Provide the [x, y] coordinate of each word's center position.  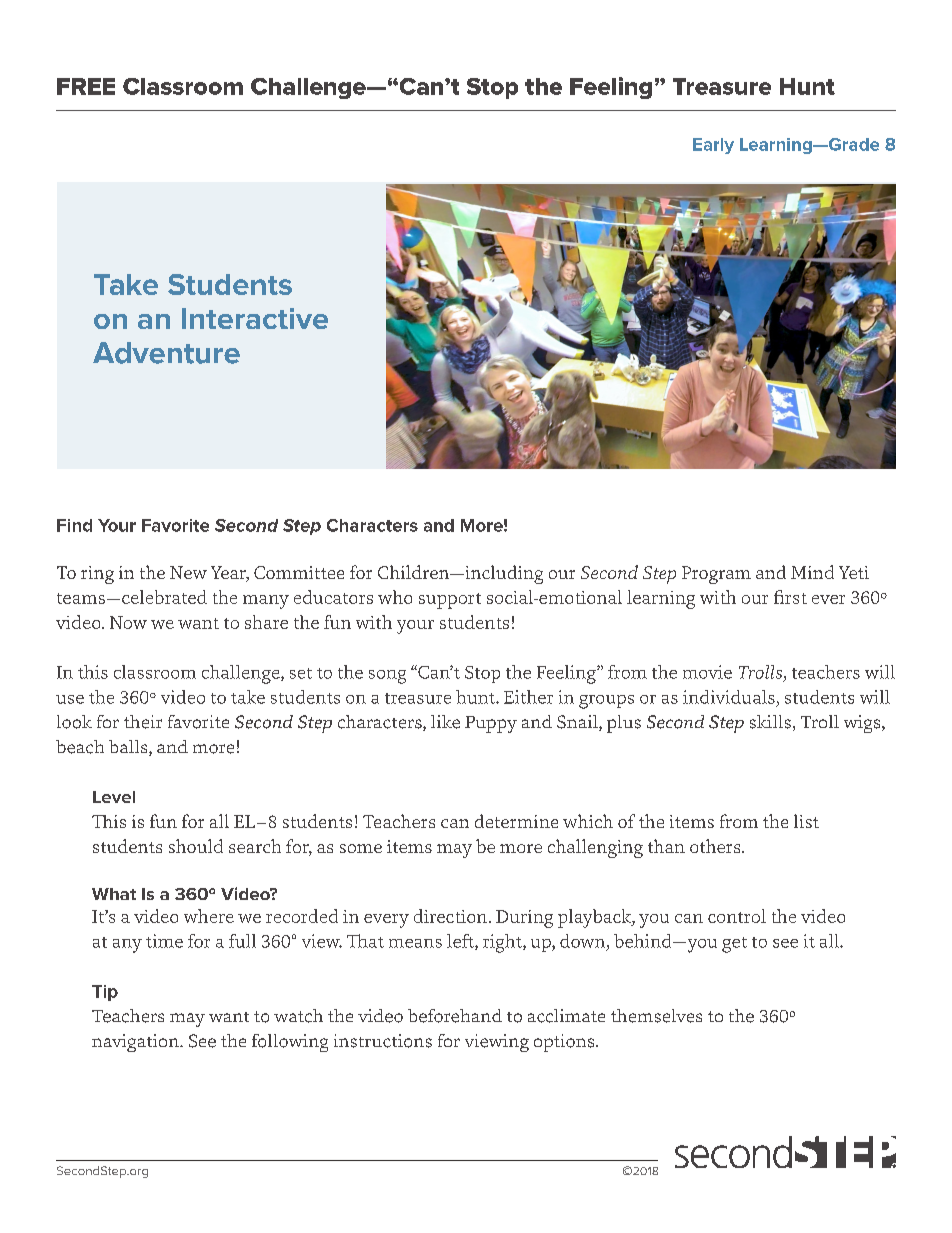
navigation [136, 1043]
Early [713, 146]
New [188, 572]
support [450, 601]
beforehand [455, 1016]
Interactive [255, 318]
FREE [86, 86]
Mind [812, 572]
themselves [656, 1016]
